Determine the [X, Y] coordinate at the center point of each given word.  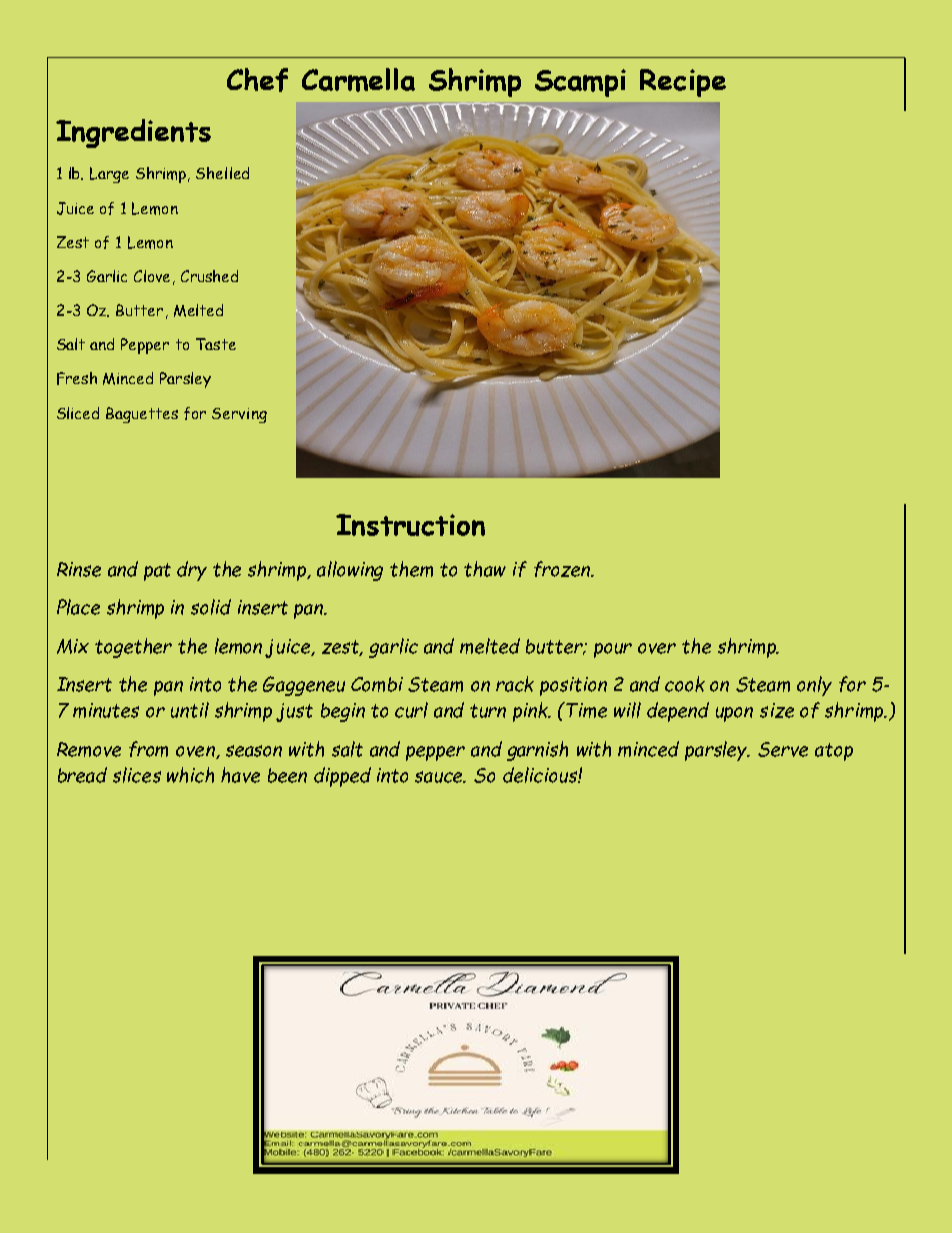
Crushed [209, 276]
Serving [239, 415]
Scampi [580, 83]
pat [157, 572]
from [148, 749]
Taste [216, 344]
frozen [563, 569]
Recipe [683, 83]
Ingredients [133, 133]
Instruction [410, 525]
